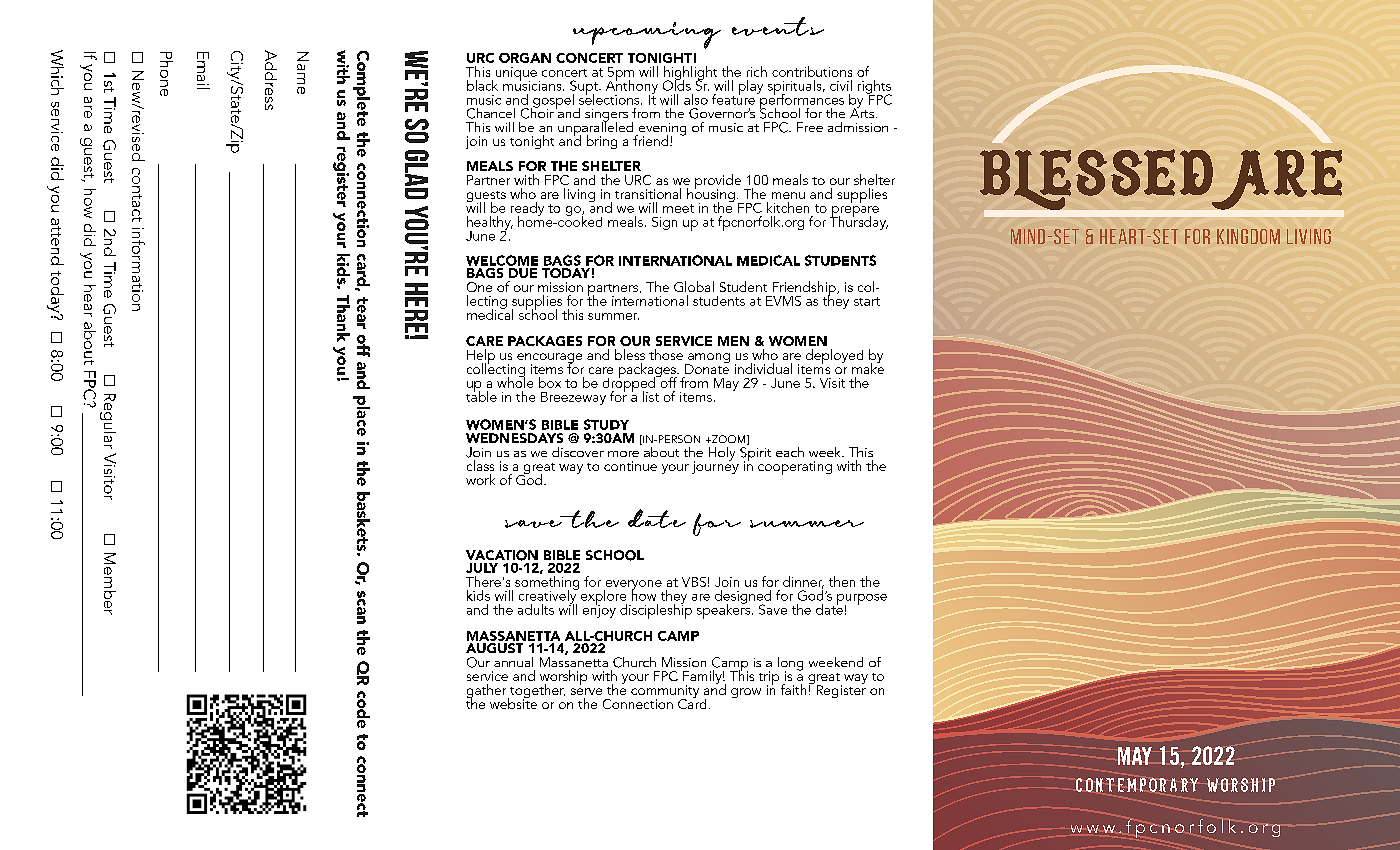 The height and width of the screenshot is (850, 1400). Describe the element at coordinates (812, 71) in the screenshot. I see `contributions` at that location.
